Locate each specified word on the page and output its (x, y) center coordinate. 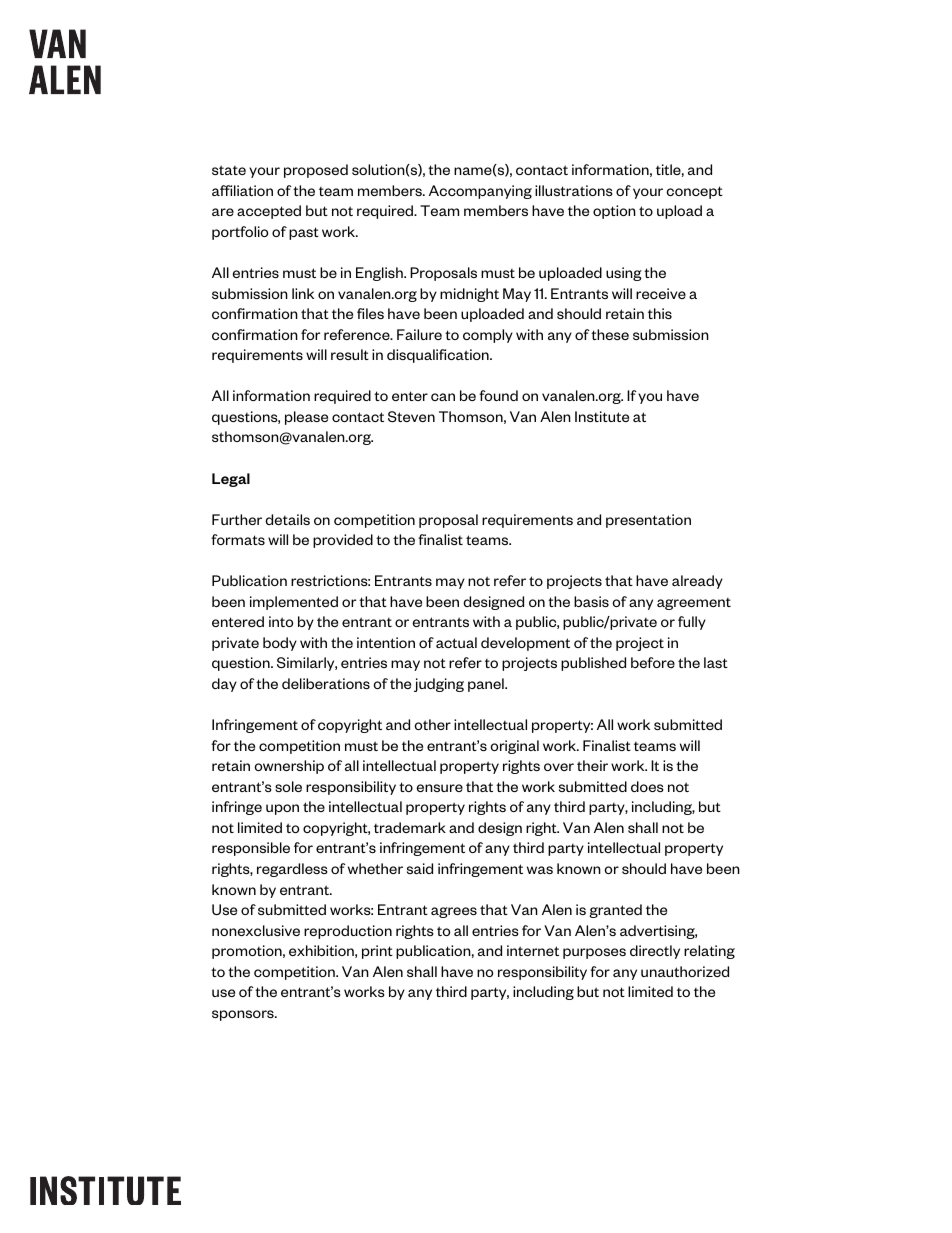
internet (533, 950)
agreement (694, 604)
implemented (294, 603)
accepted (269, 212)
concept (694, 192)
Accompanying (480, 192)
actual (456, 642)
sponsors (244, 1015)
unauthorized (685, 971)
